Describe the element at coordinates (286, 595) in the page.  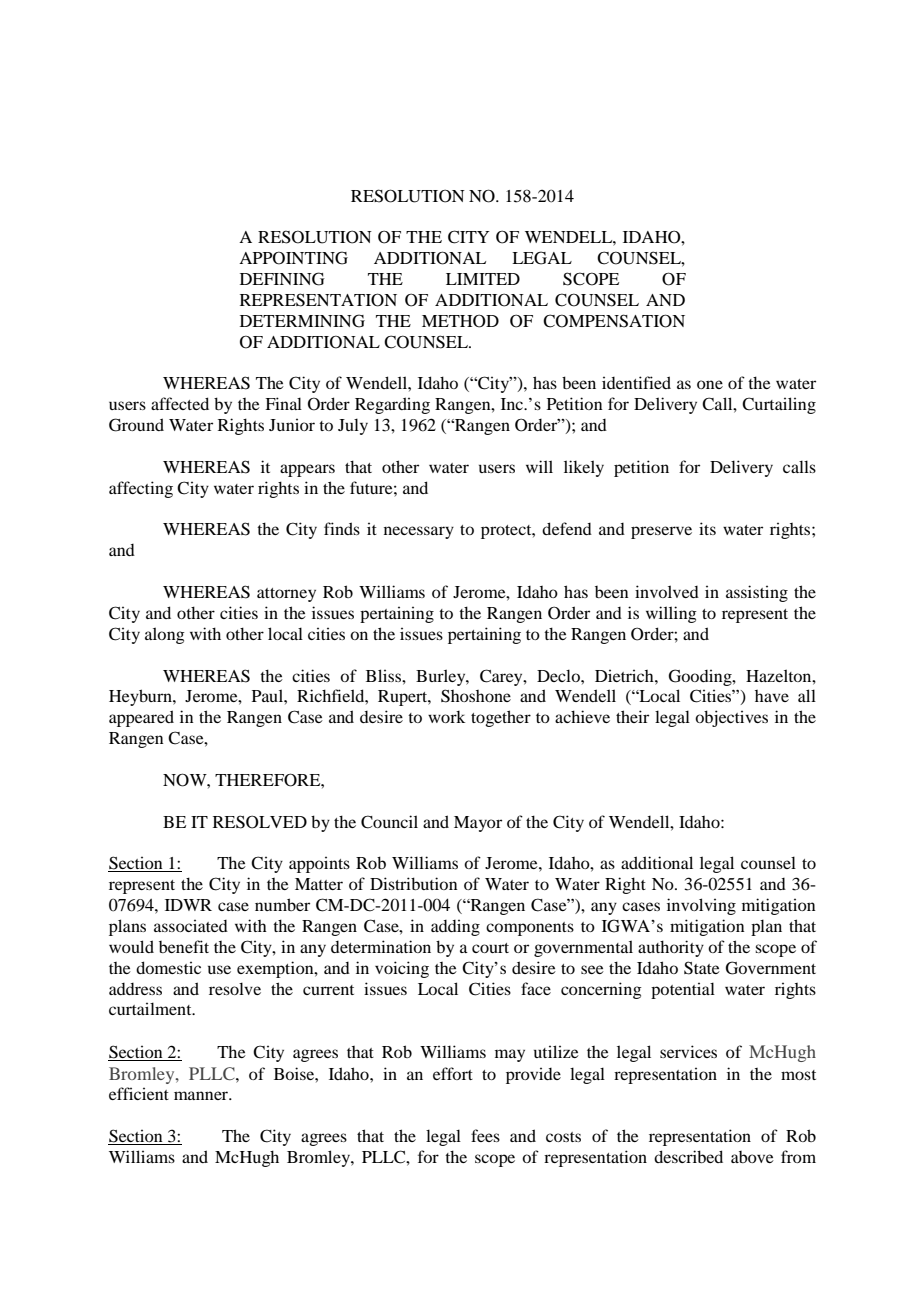
I see `attorney` at that location.
